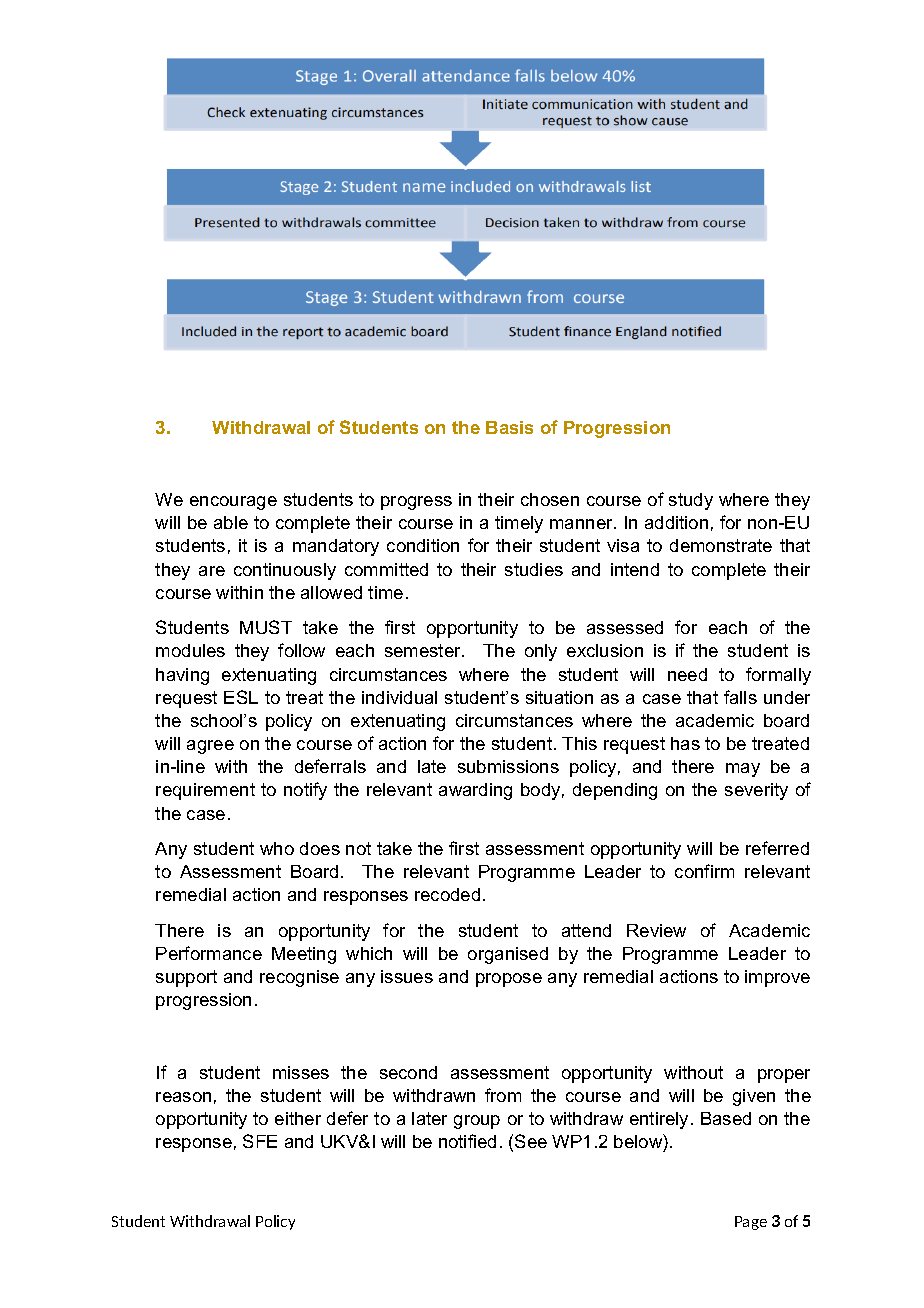 The height and width of the screenshot is (1308, 924). I want to click on improve, so click(777, 978).
